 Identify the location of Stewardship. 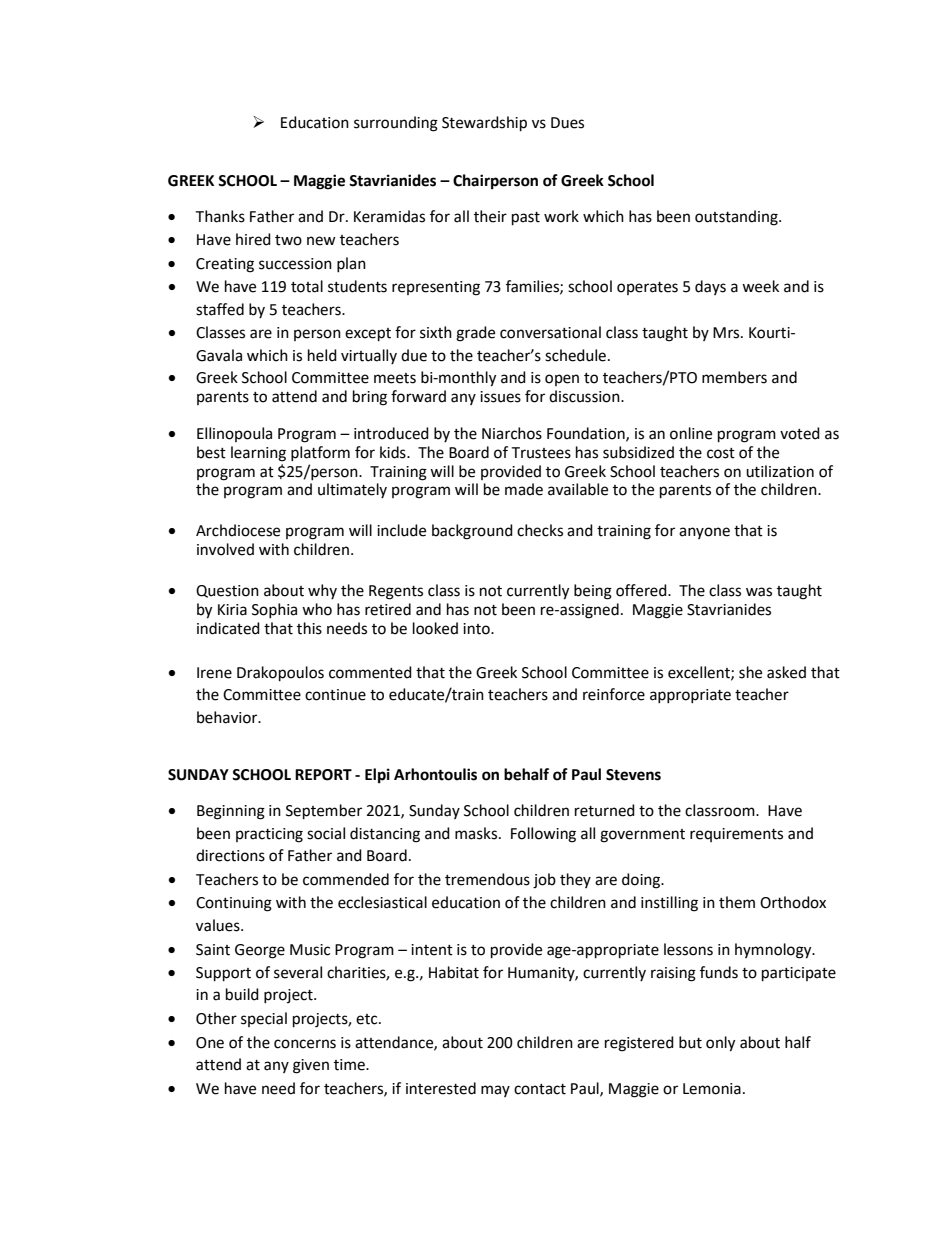
(484, 124).
